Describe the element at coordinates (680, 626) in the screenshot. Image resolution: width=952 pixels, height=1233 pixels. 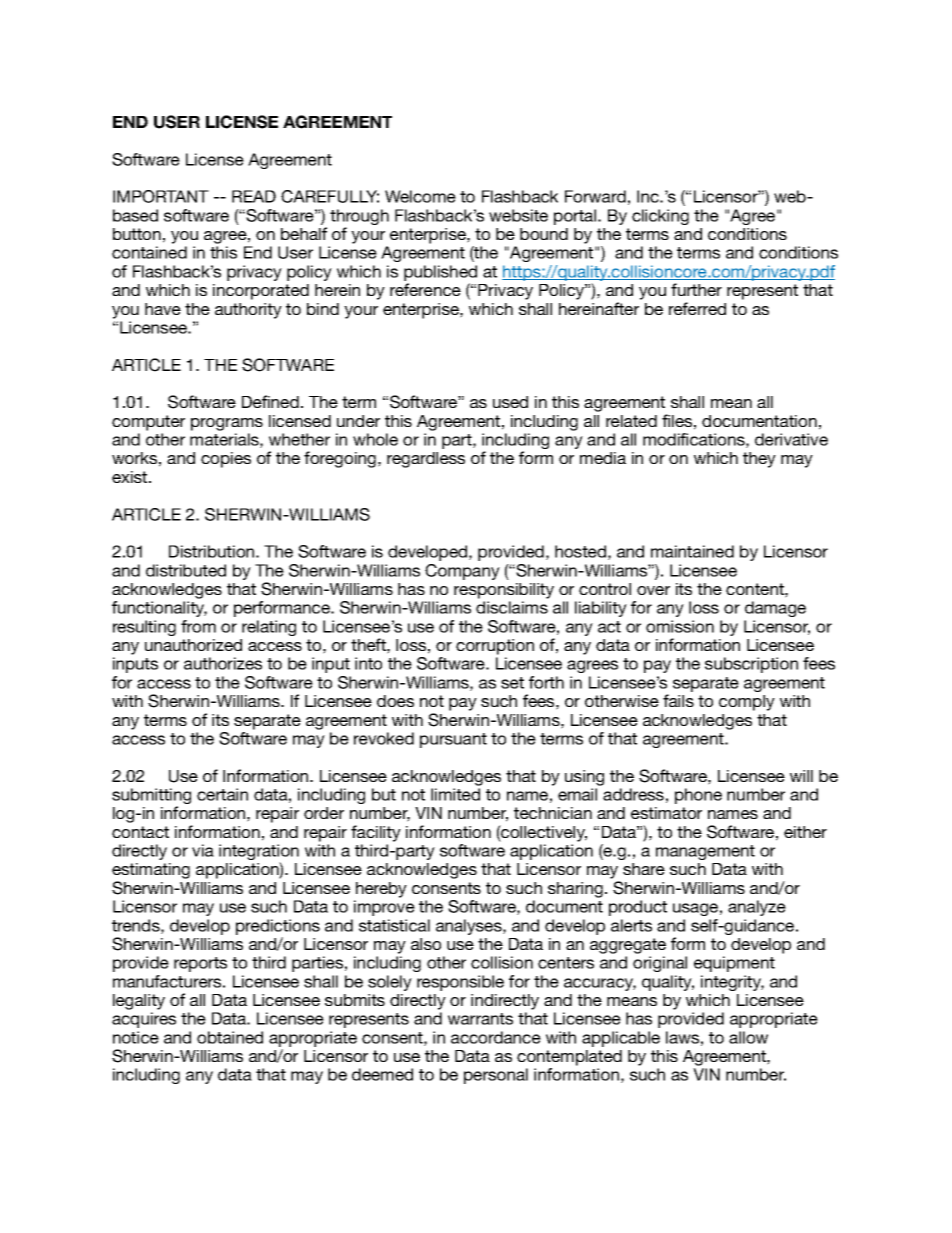
I see `omission` at that location.
